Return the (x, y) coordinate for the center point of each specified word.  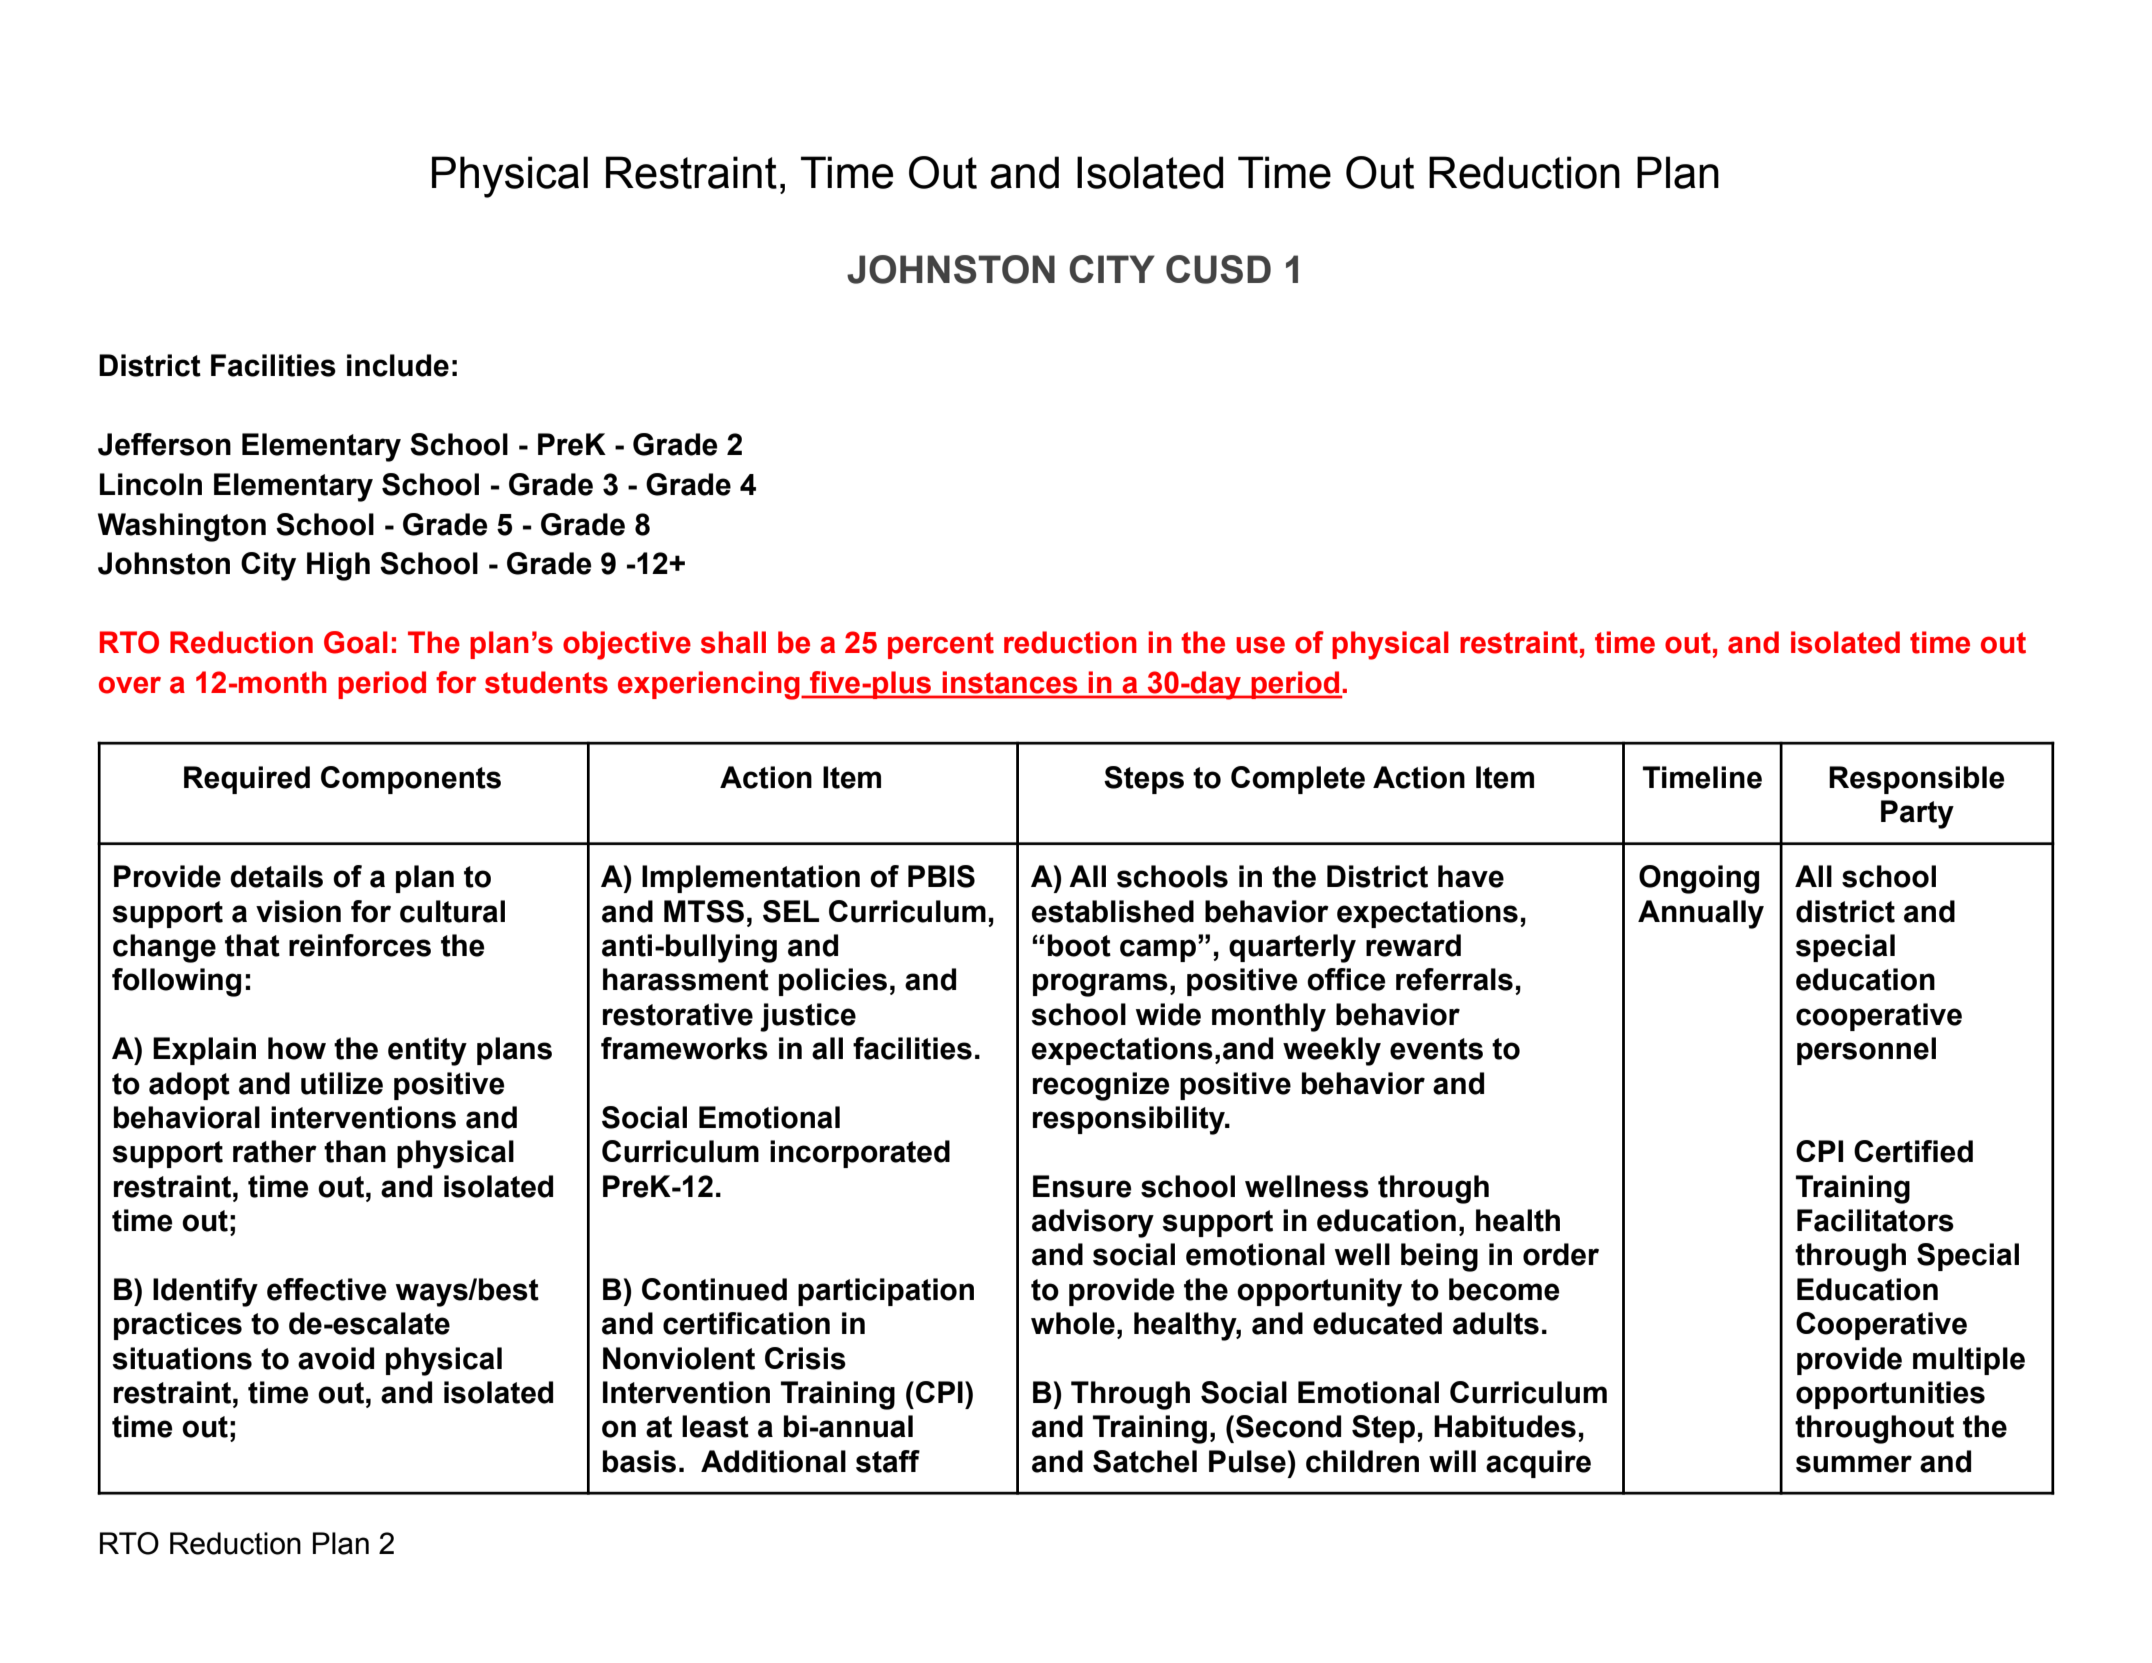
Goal (356, 642)
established (1113, 911)
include (398, 365)
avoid (336, 1358)
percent (941, 645)
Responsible (1917, 780)
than (355, 1151)
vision (298, 911)
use (1260, 645)
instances (1010, 682)
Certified (1913, 1151)
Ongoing (1699, 879)
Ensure (1082, 1186)
